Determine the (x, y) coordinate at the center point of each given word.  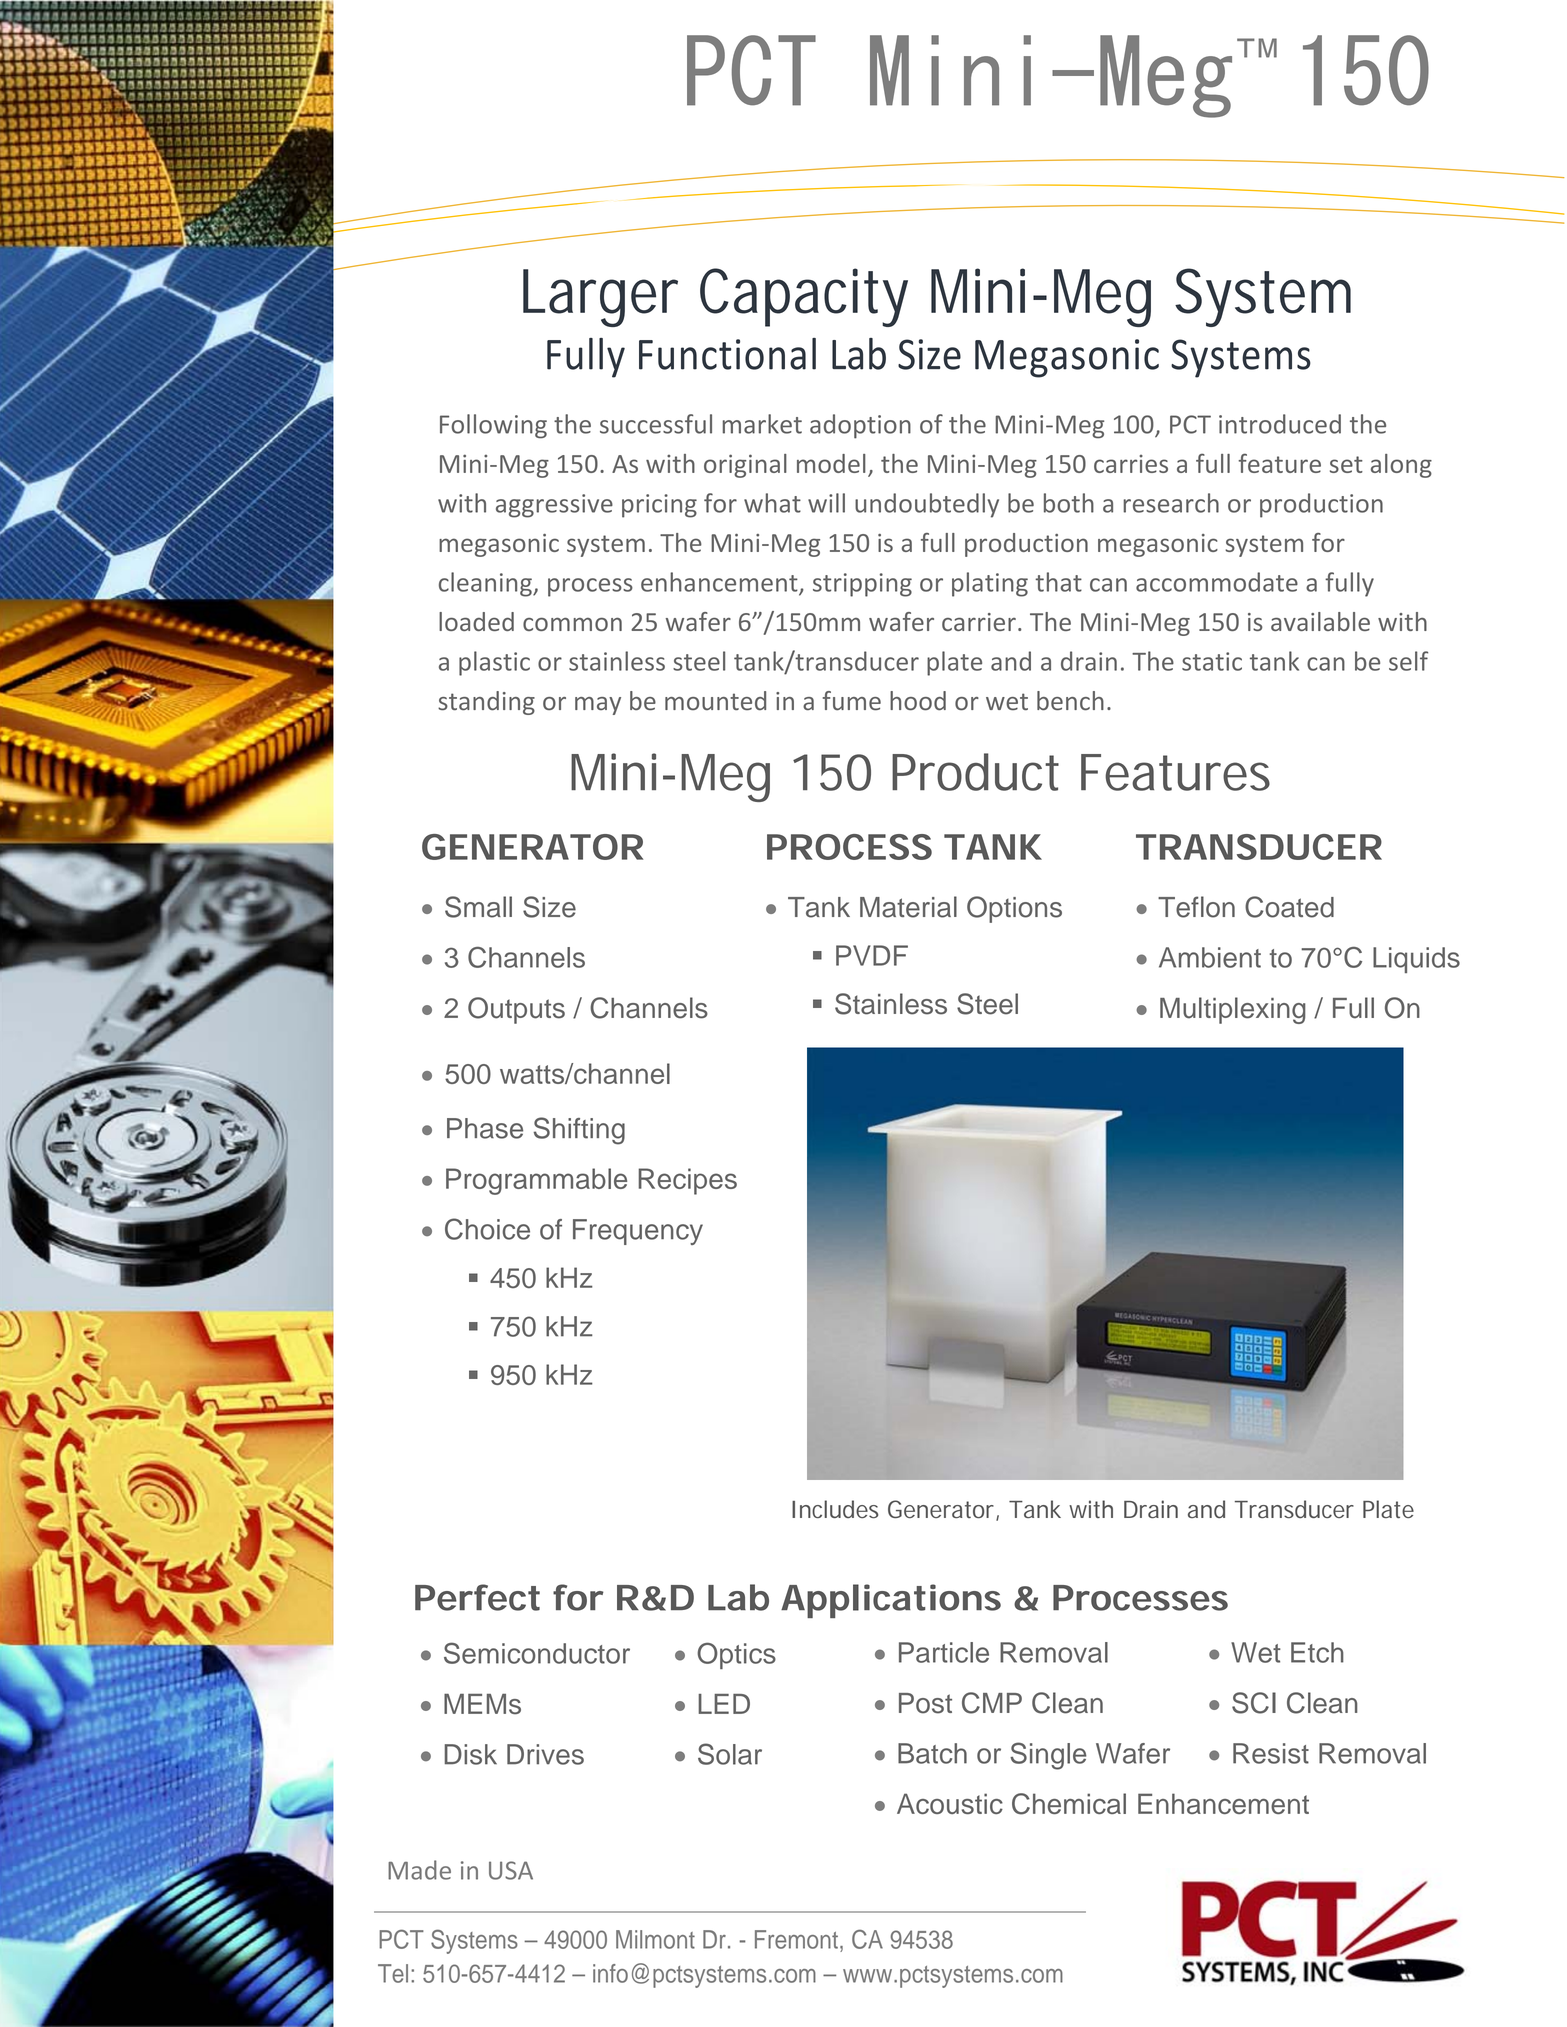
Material (908, 907)
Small (478, 907)
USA (511, 1870)
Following (493, 426)
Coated (1289, 907)
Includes (835, 1509)
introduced (1280, 424)
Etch (1317, 1652)
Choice (487, 1229)
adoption (860, 426)
